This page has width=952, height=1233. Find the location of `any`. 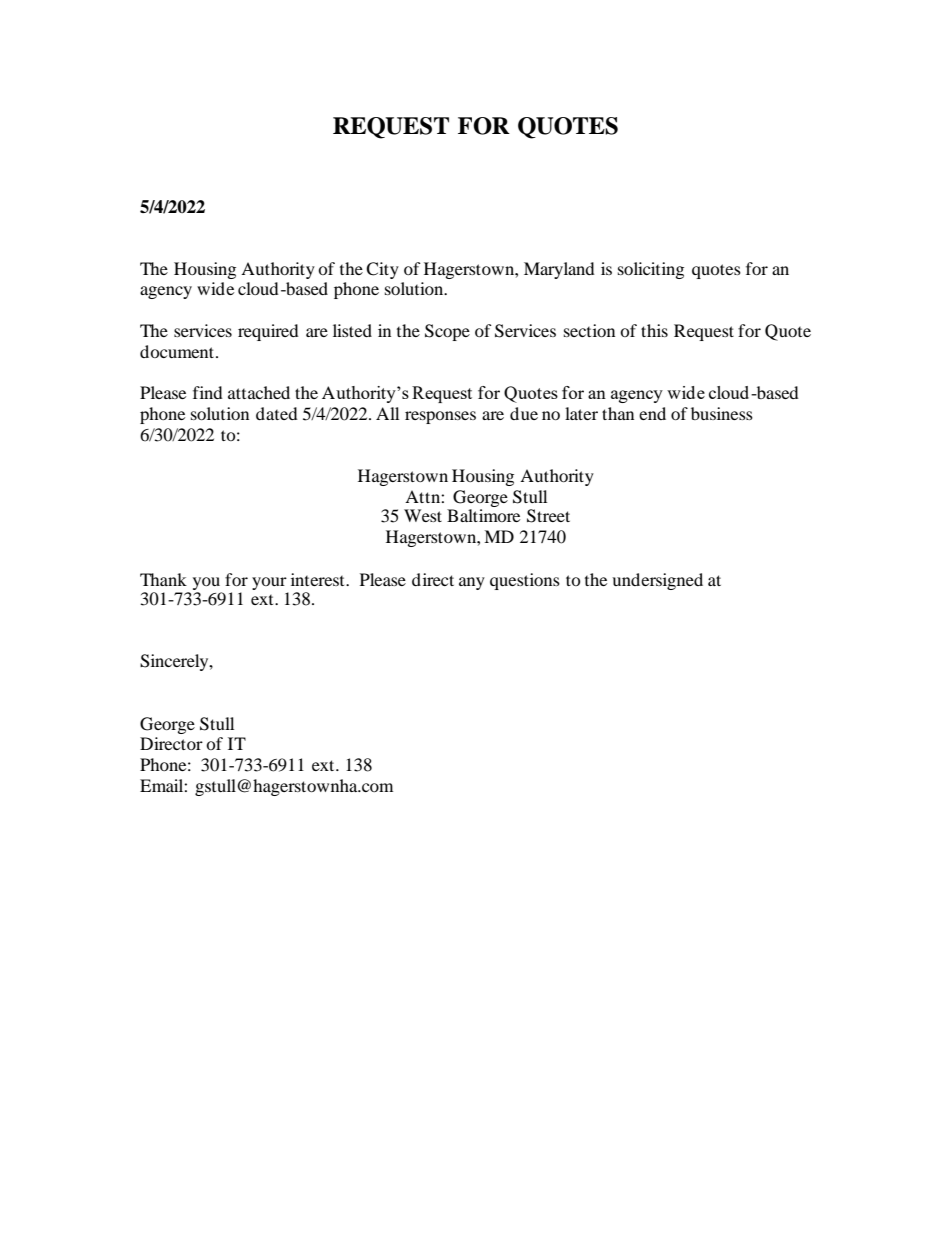

any is located at coordinates (472, 583).
